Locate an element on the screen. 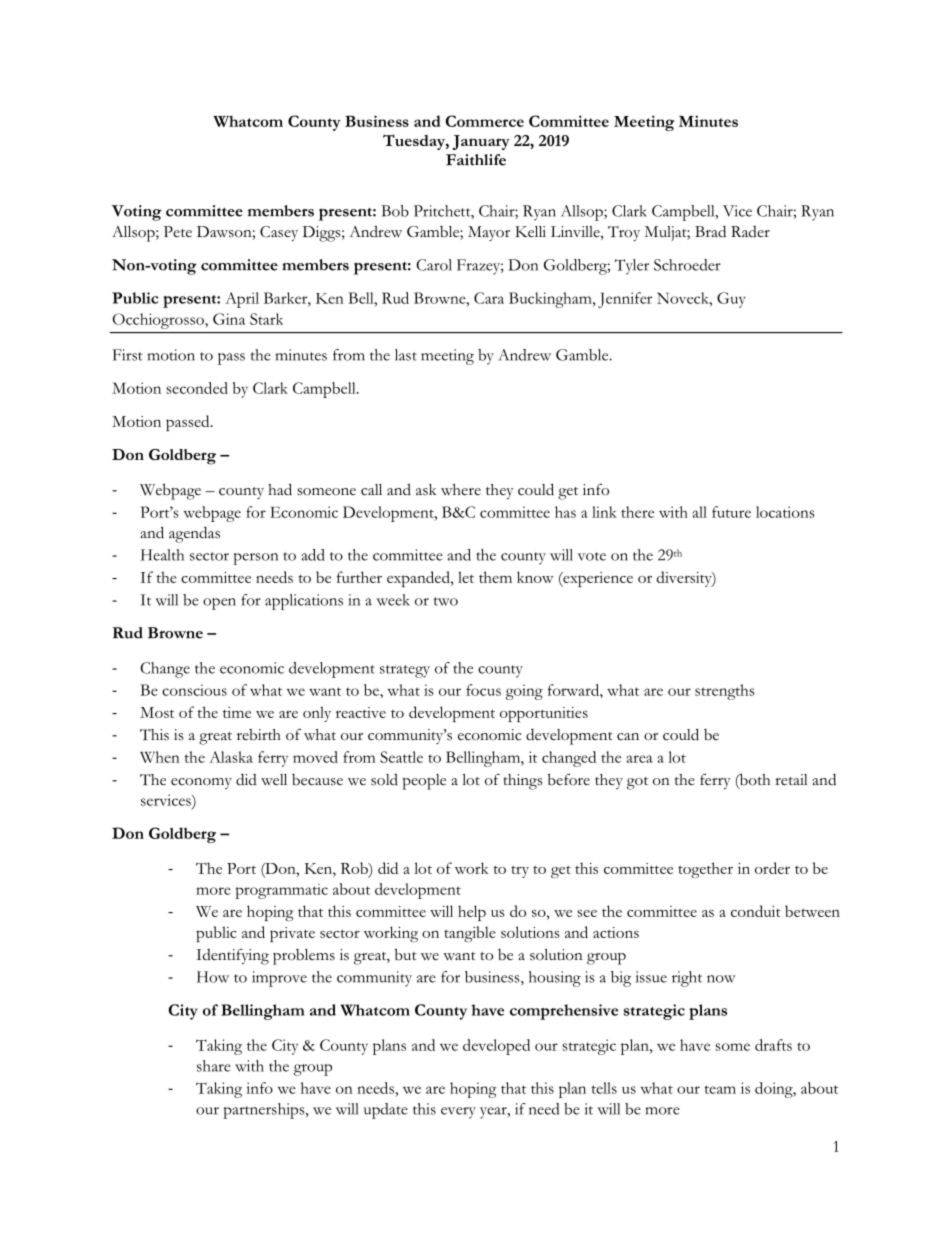  strengths is located at coordinates (725, 692).
